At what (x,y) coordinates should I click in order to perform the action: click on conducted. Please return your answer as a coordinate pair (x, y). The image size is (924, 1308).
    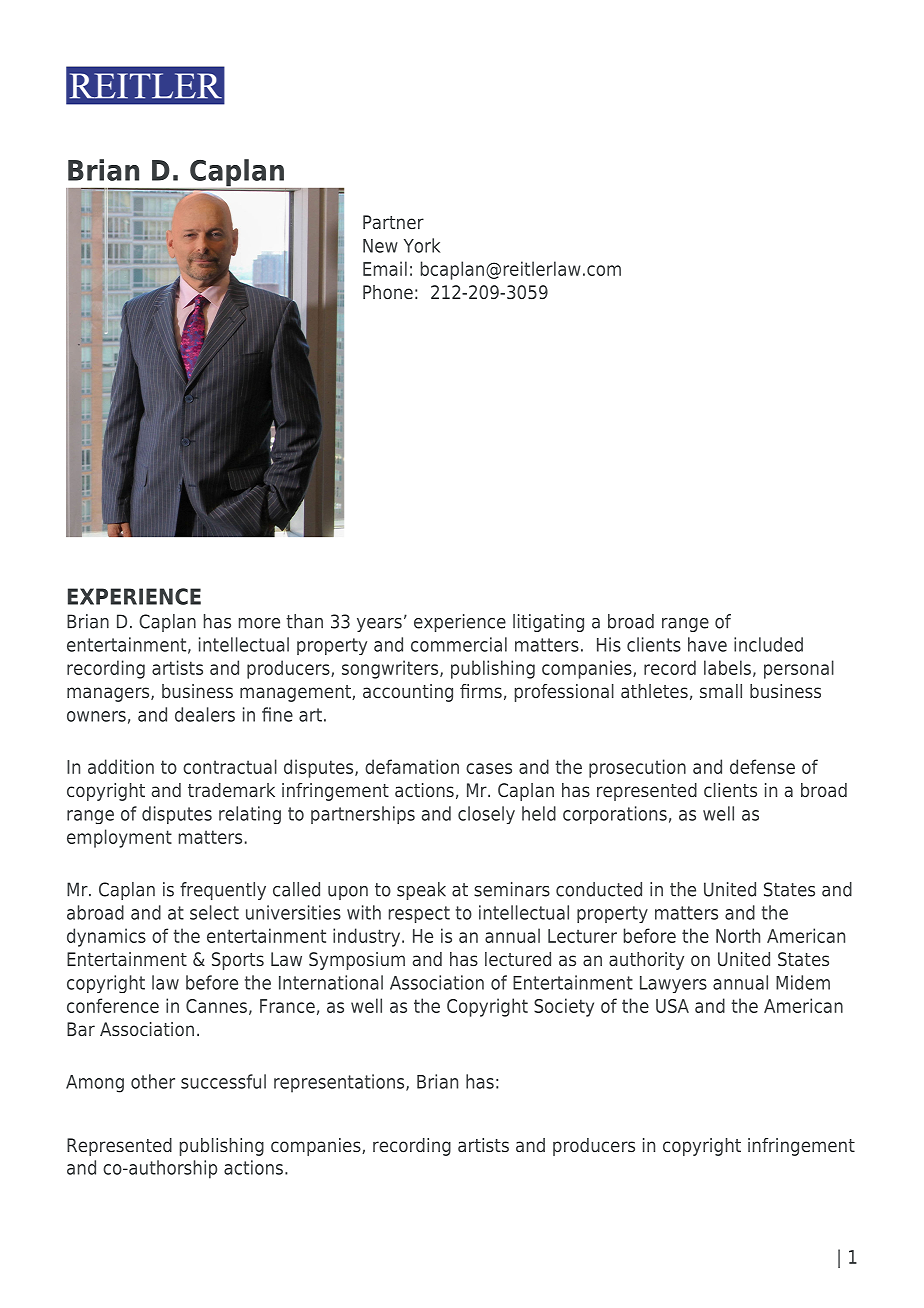
    Looking at the image, I should click on (599, 889).
